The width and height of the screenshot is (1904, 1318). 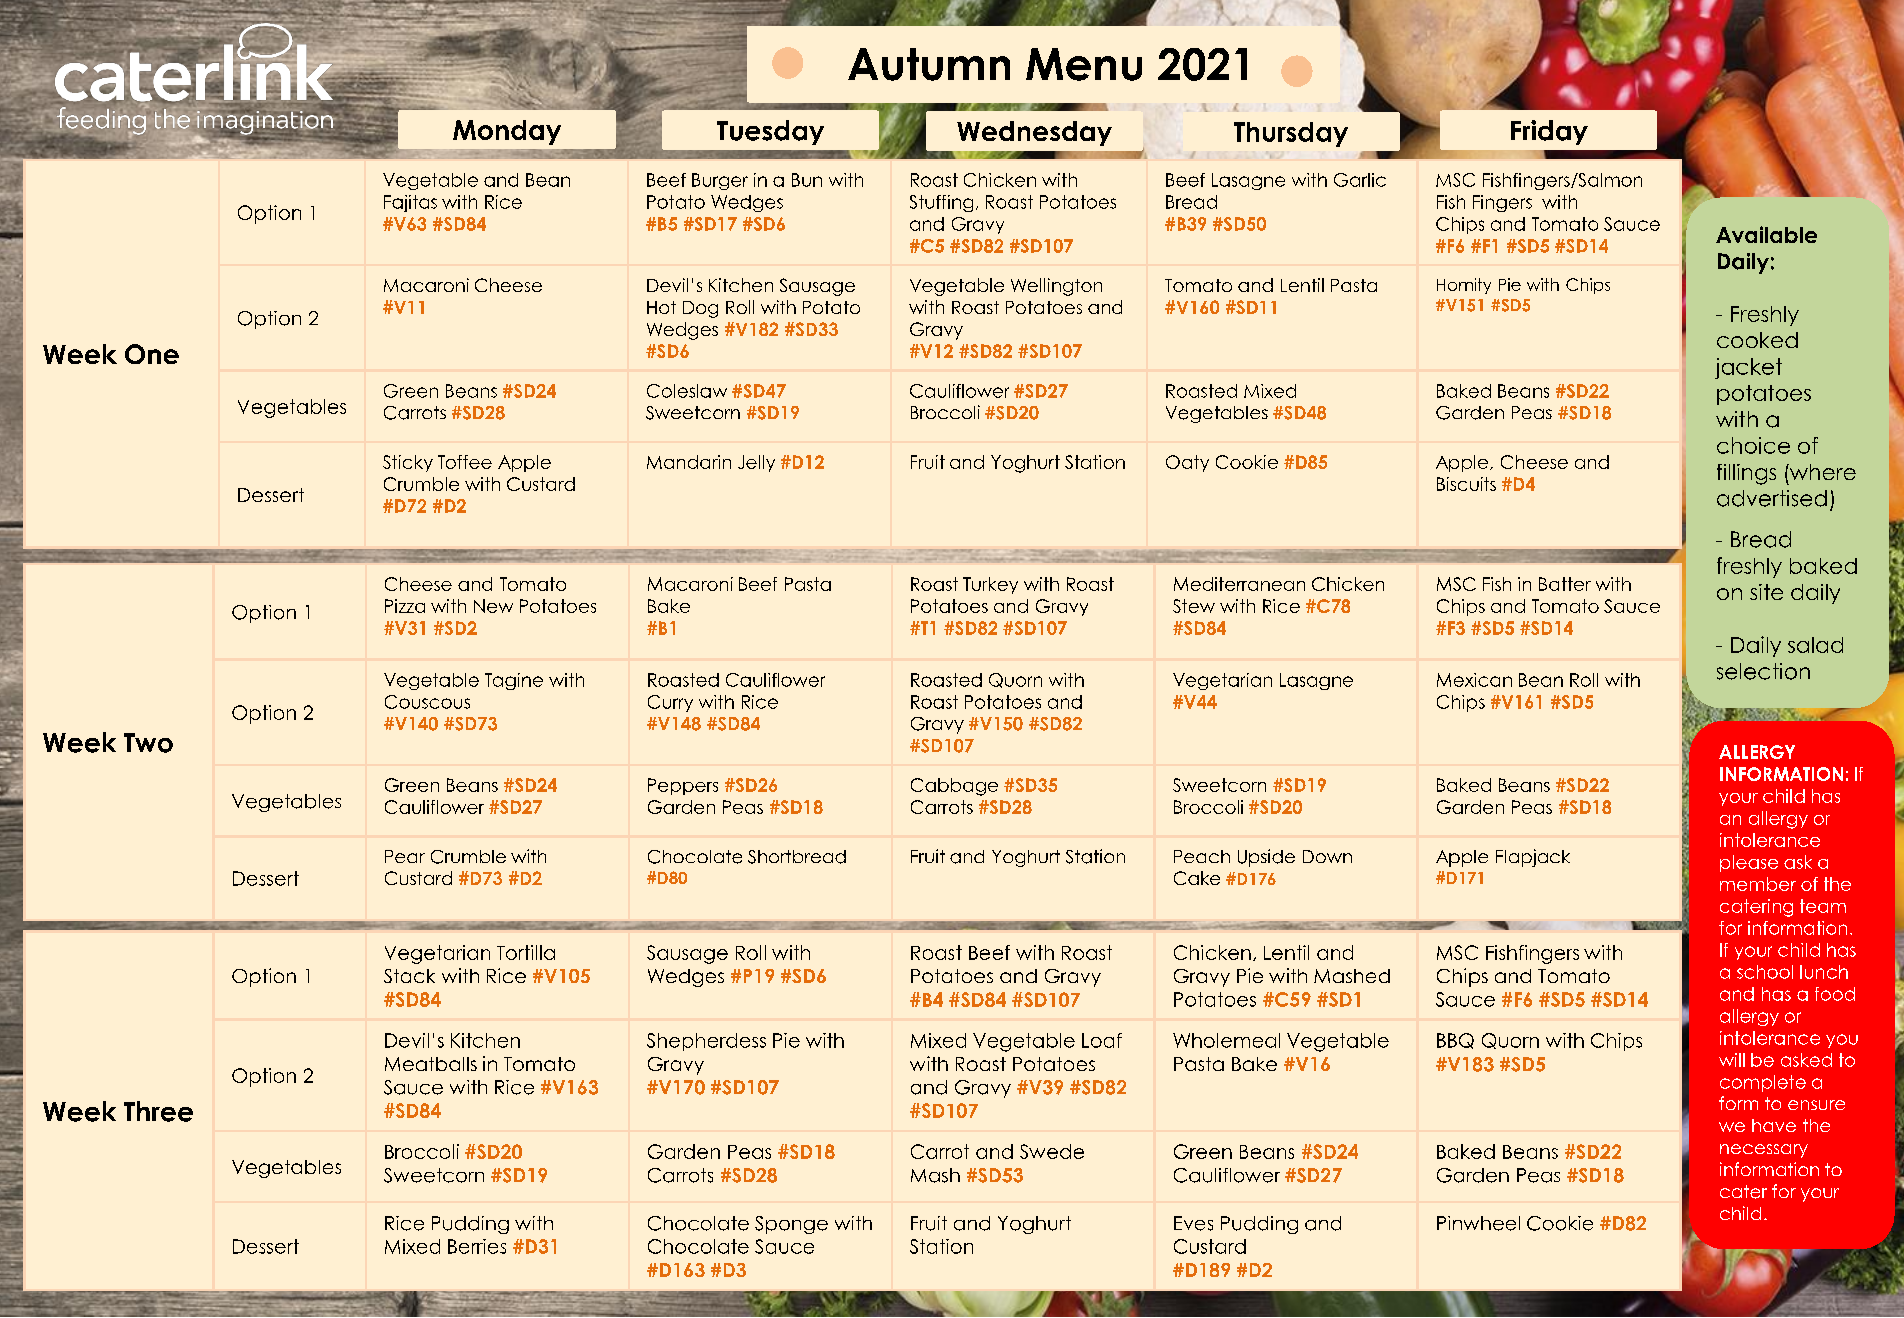 I want to click on selection, so click(x=1763, y=671).
